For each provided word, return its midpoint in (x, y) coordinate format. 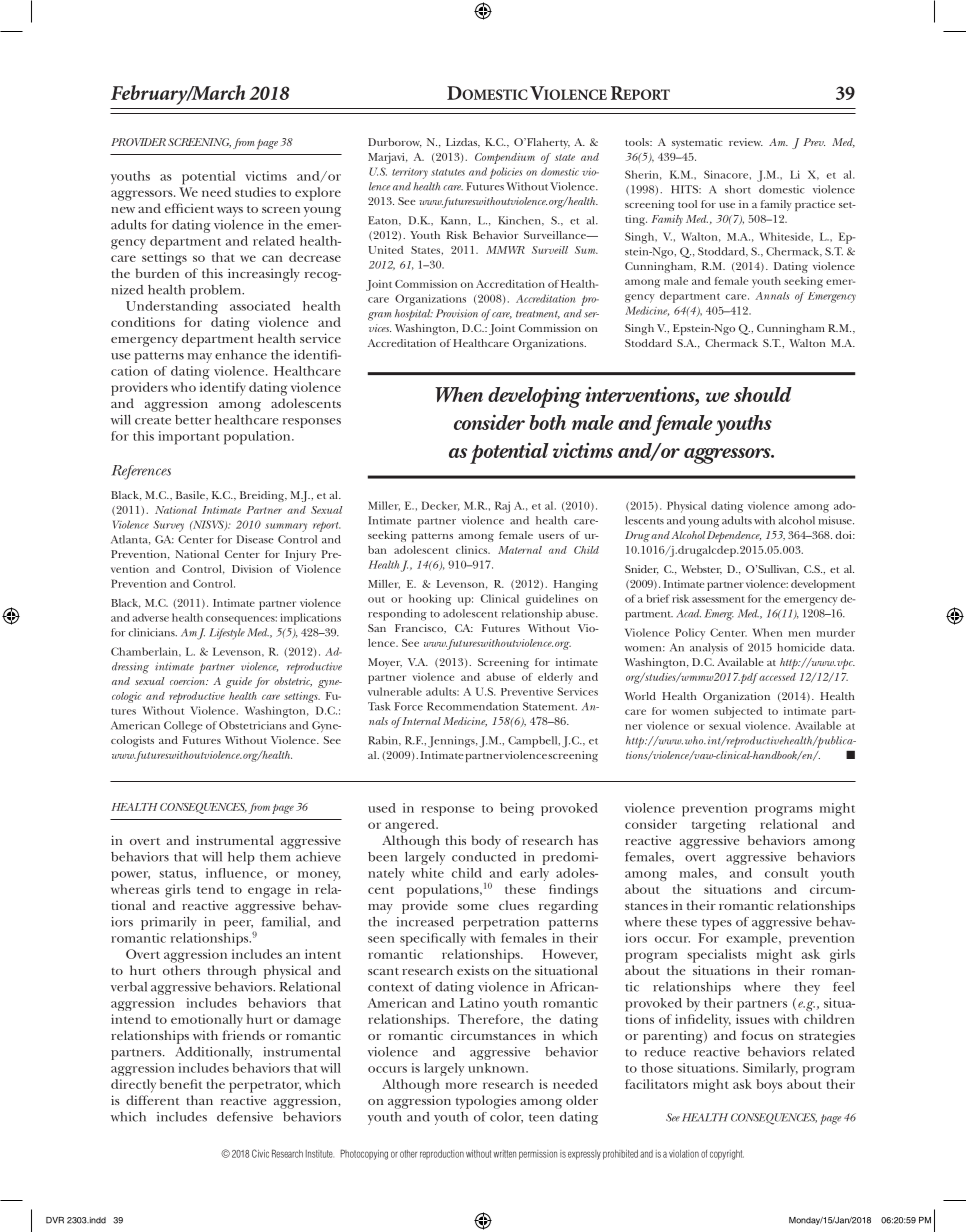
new (123, 210)
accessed (776, 677)
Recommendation (472, 706)
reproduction (442, 1154)
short (738, 189)
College (183, 727)
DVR (55, 1220)
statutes (448, 172)
